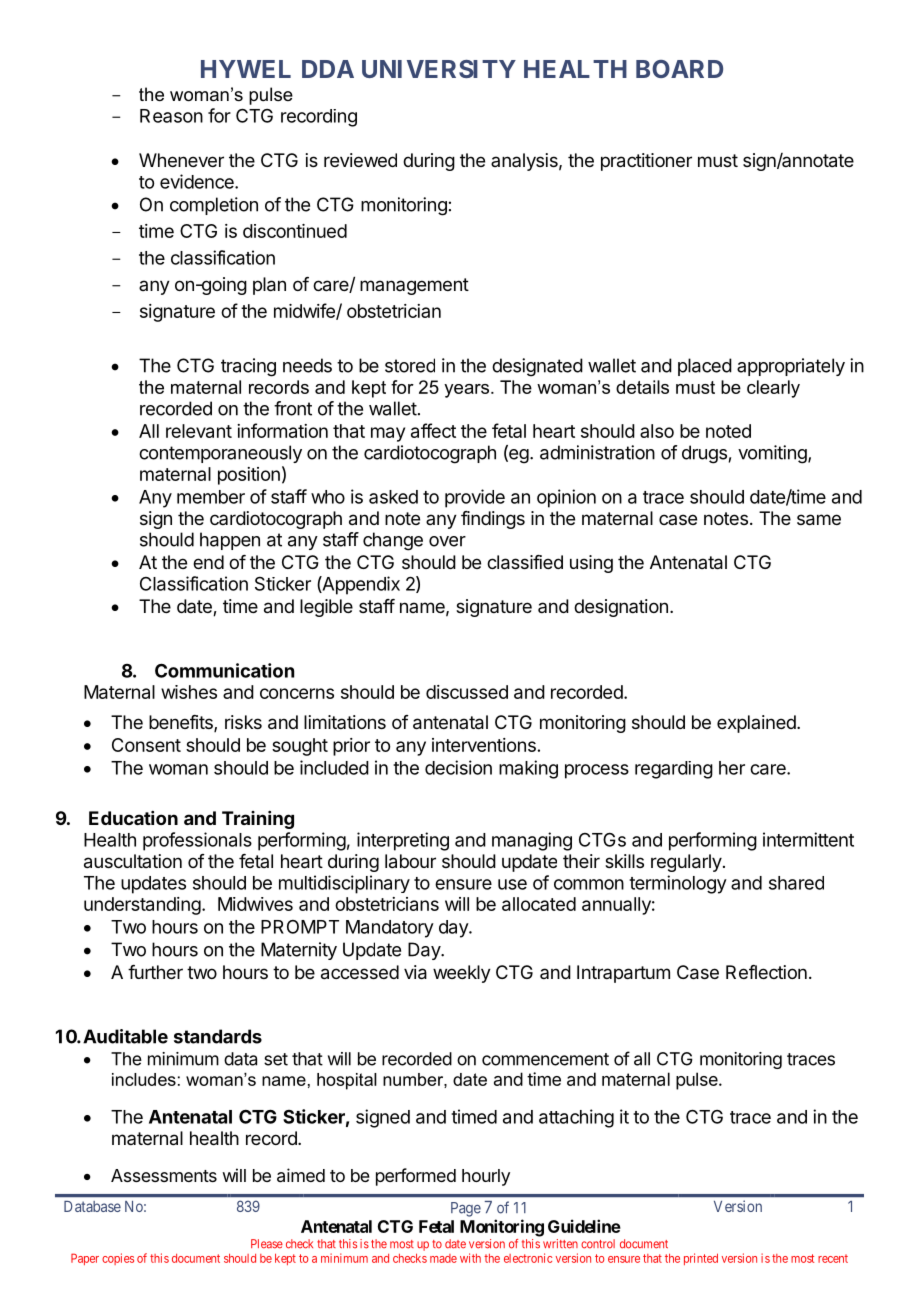  What do you see at coordinates (679, 69) in the screenshot?
I see `BOARD` at bounding box center [679, 69].
